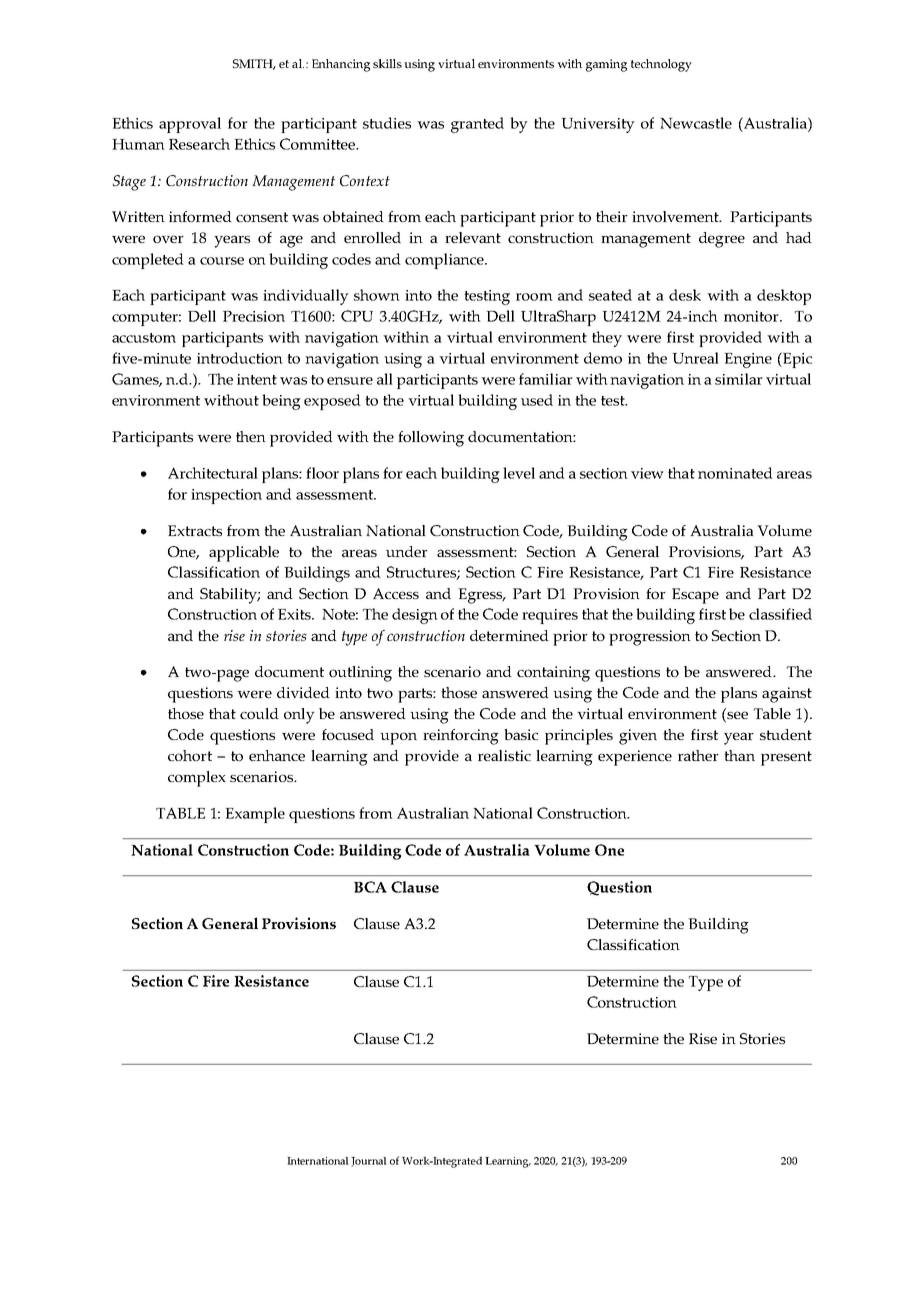  Describe the element at coordinates (244, 554) in the screenshot. I see `applicable` at that location.
